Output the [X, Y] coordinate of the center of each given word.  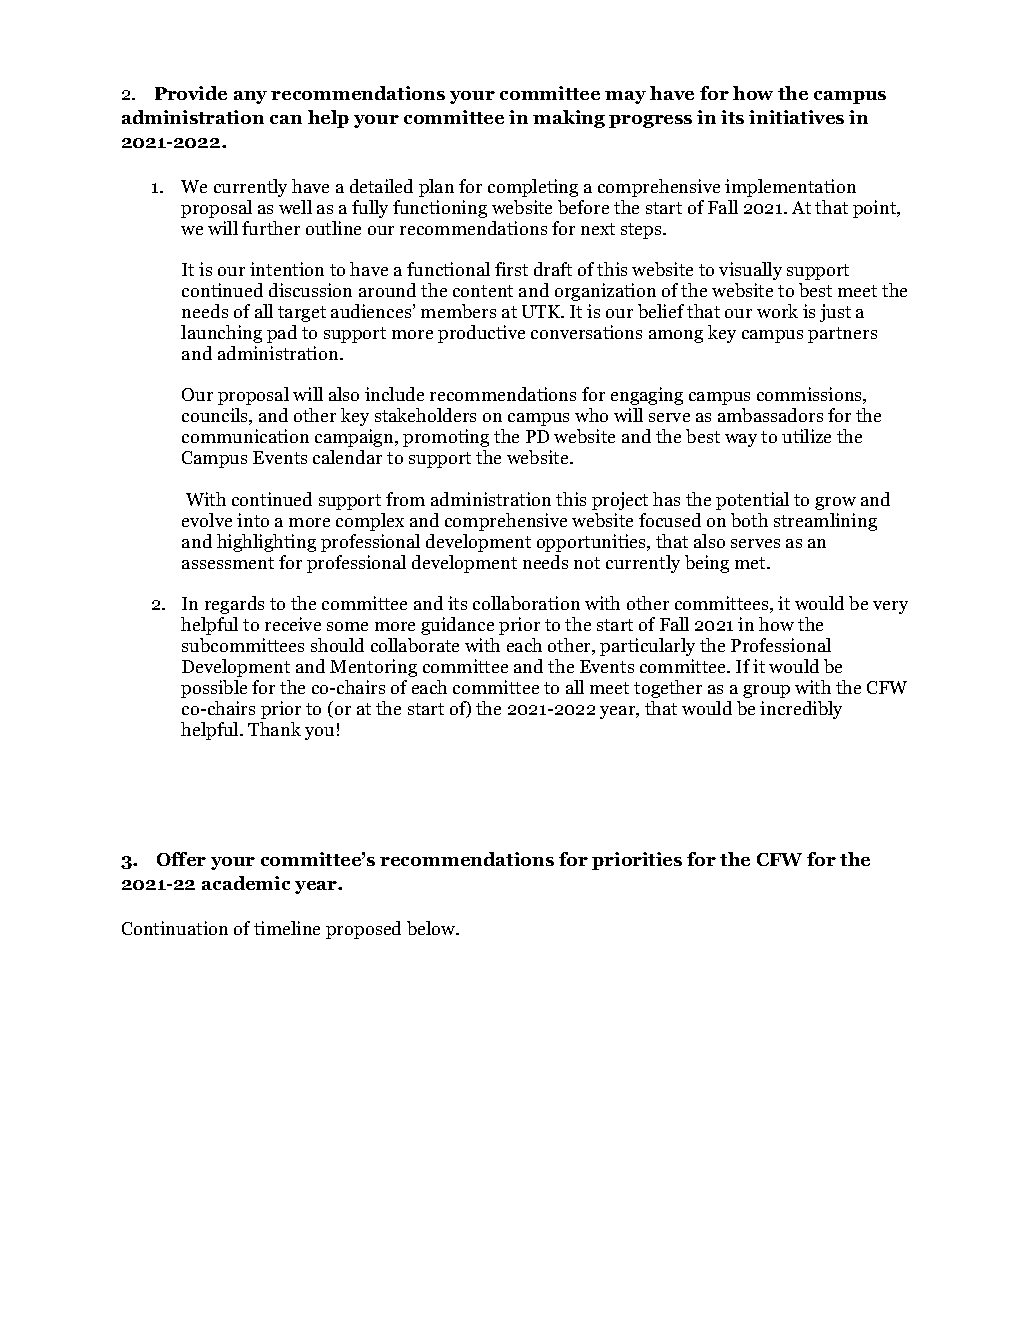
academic [246, 883]
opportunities [593, 543]
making [569, 119]
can [286, 119]
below [432, 928]
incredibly [801, 710]
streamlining [825, 522]
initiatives [796, 117]
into [253, 520]
